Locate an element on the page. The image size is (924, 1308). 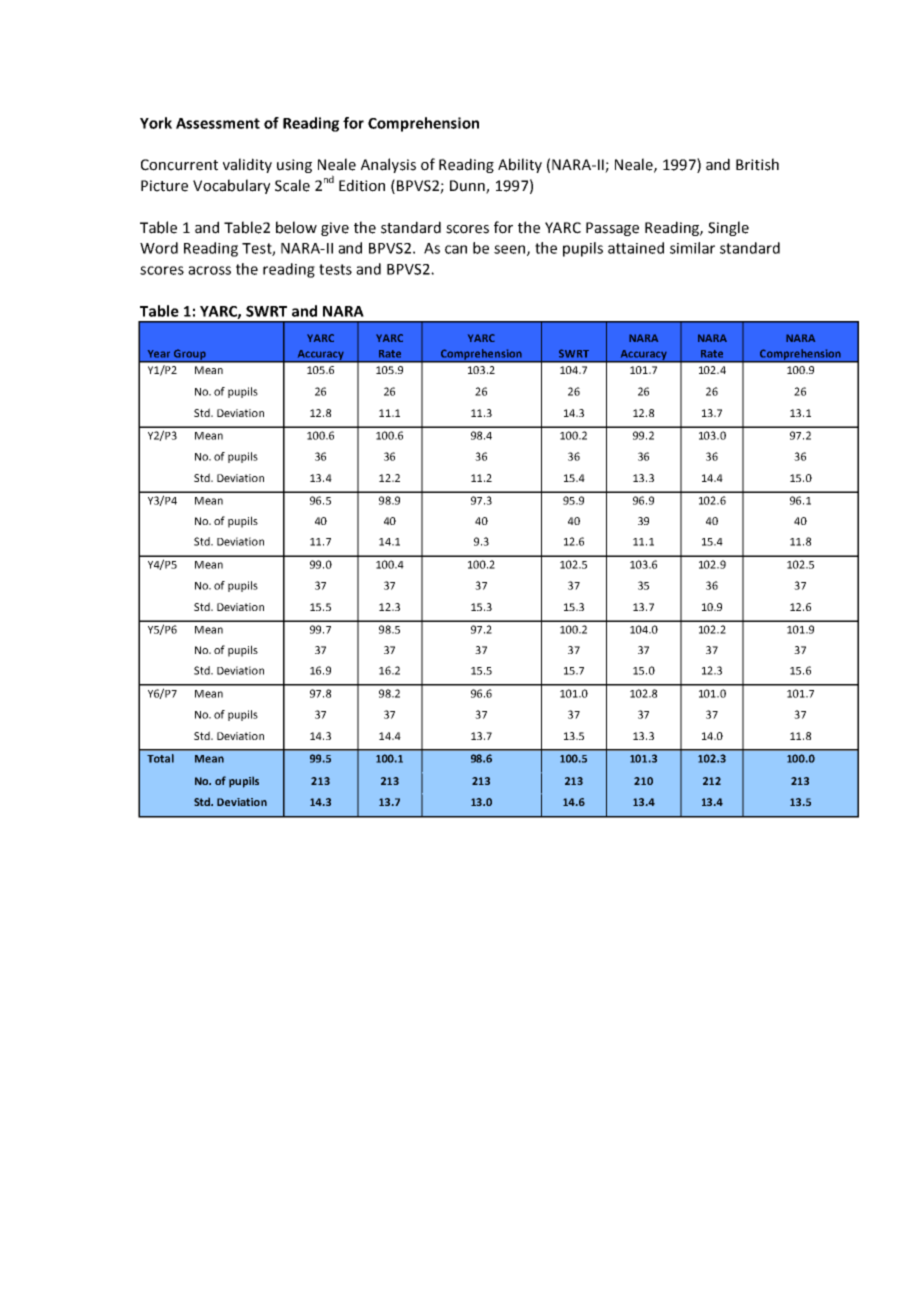
Single is located at coordinates (728, 228).
